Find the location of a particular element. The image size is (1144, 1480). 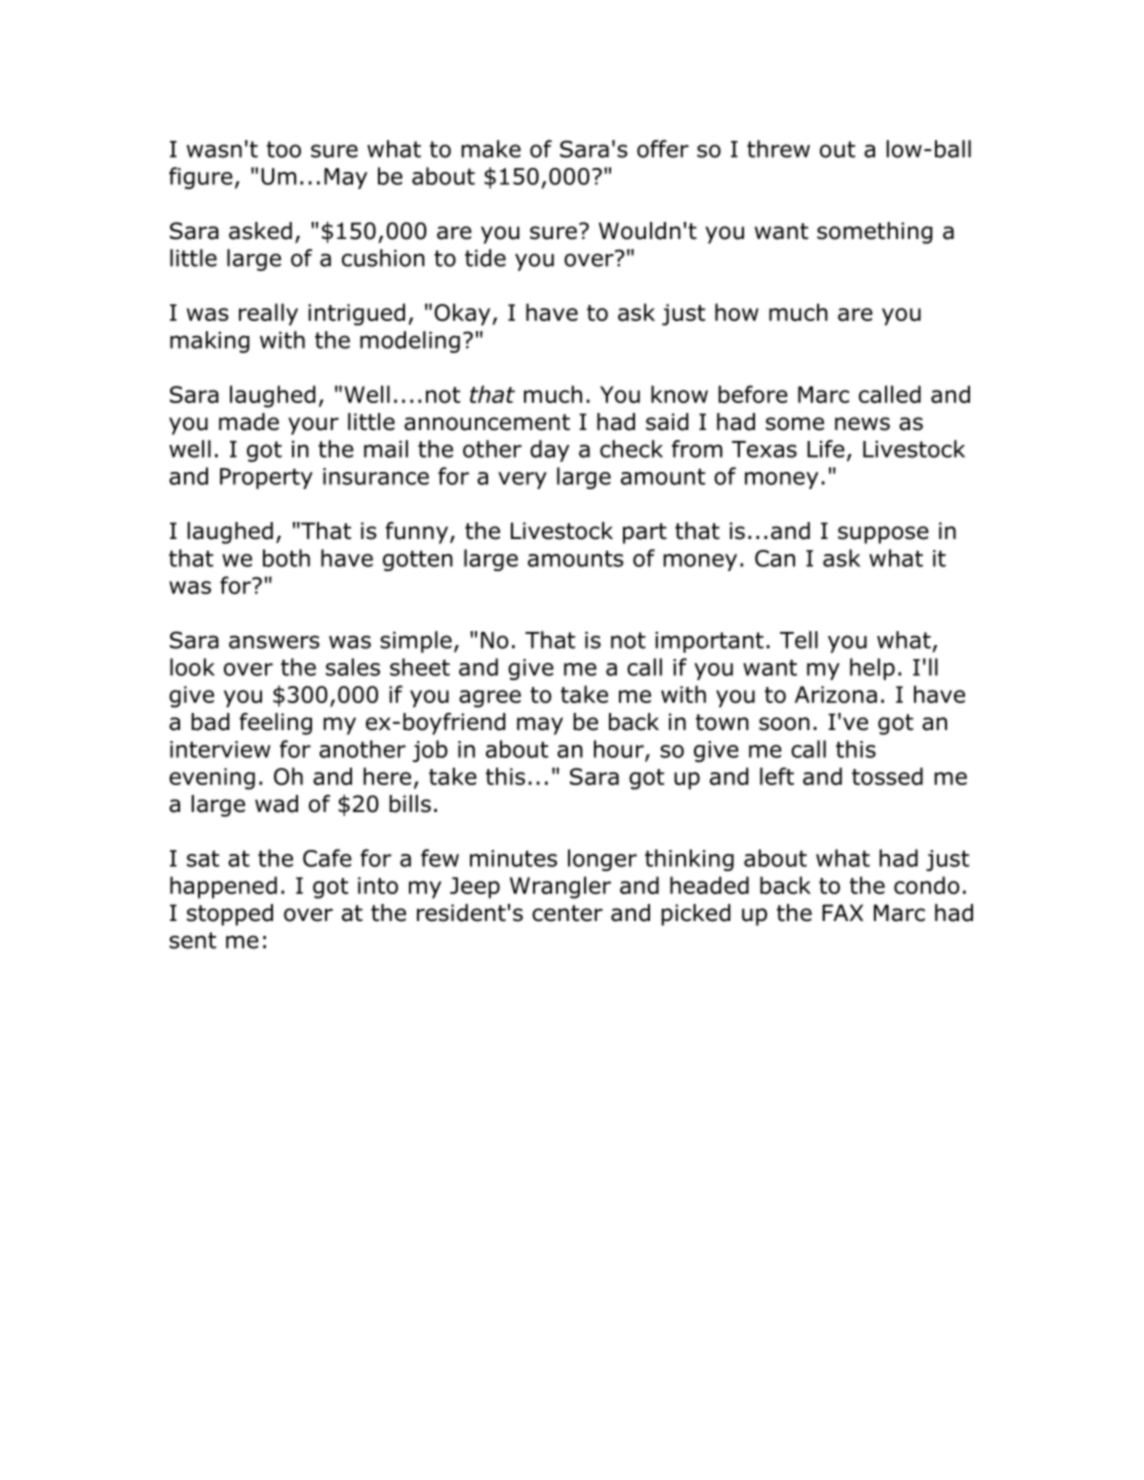

Life is located at coordinates (826, 449).
